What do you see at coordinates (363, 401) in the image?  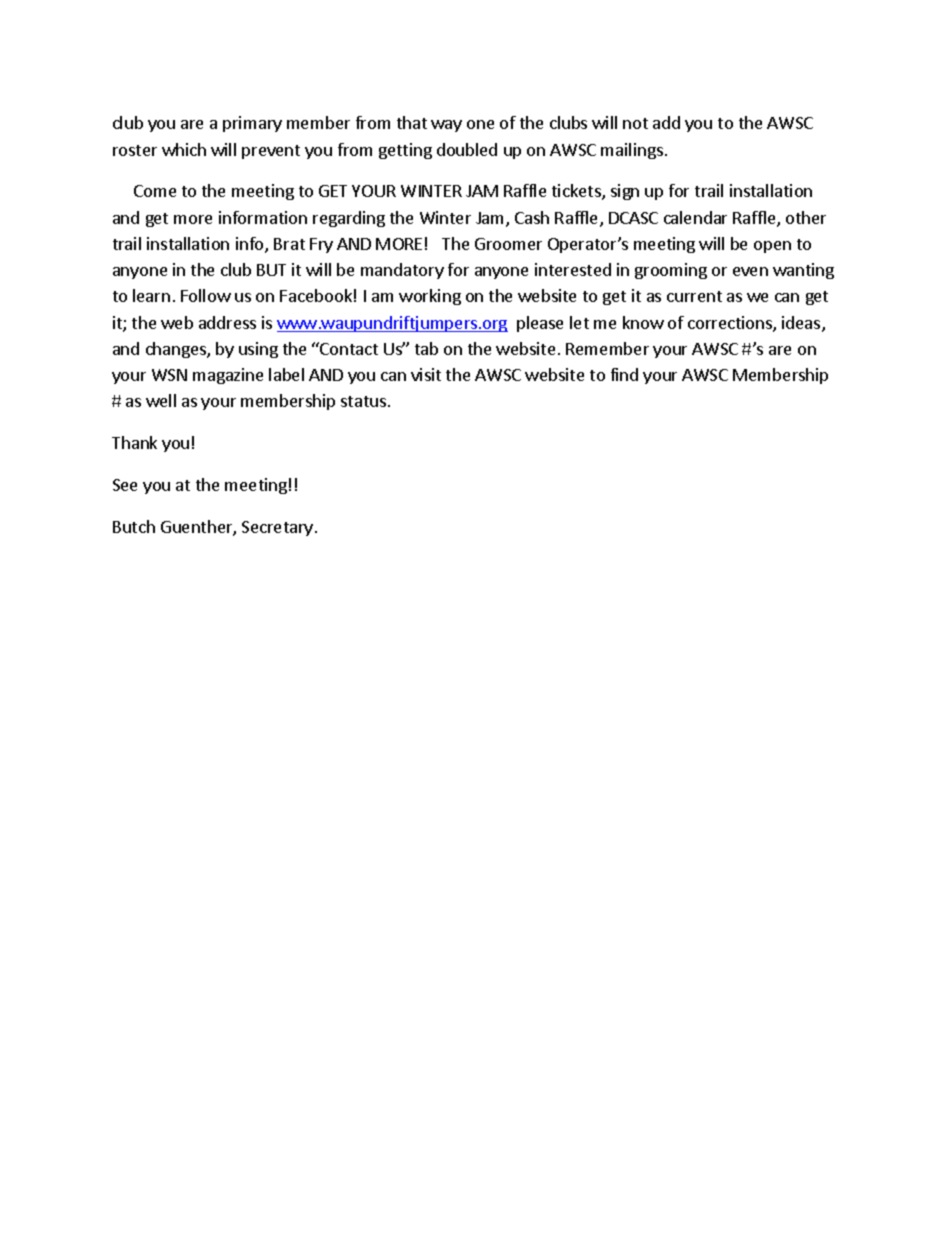 I see `status` at bounding box center [363, 401].
